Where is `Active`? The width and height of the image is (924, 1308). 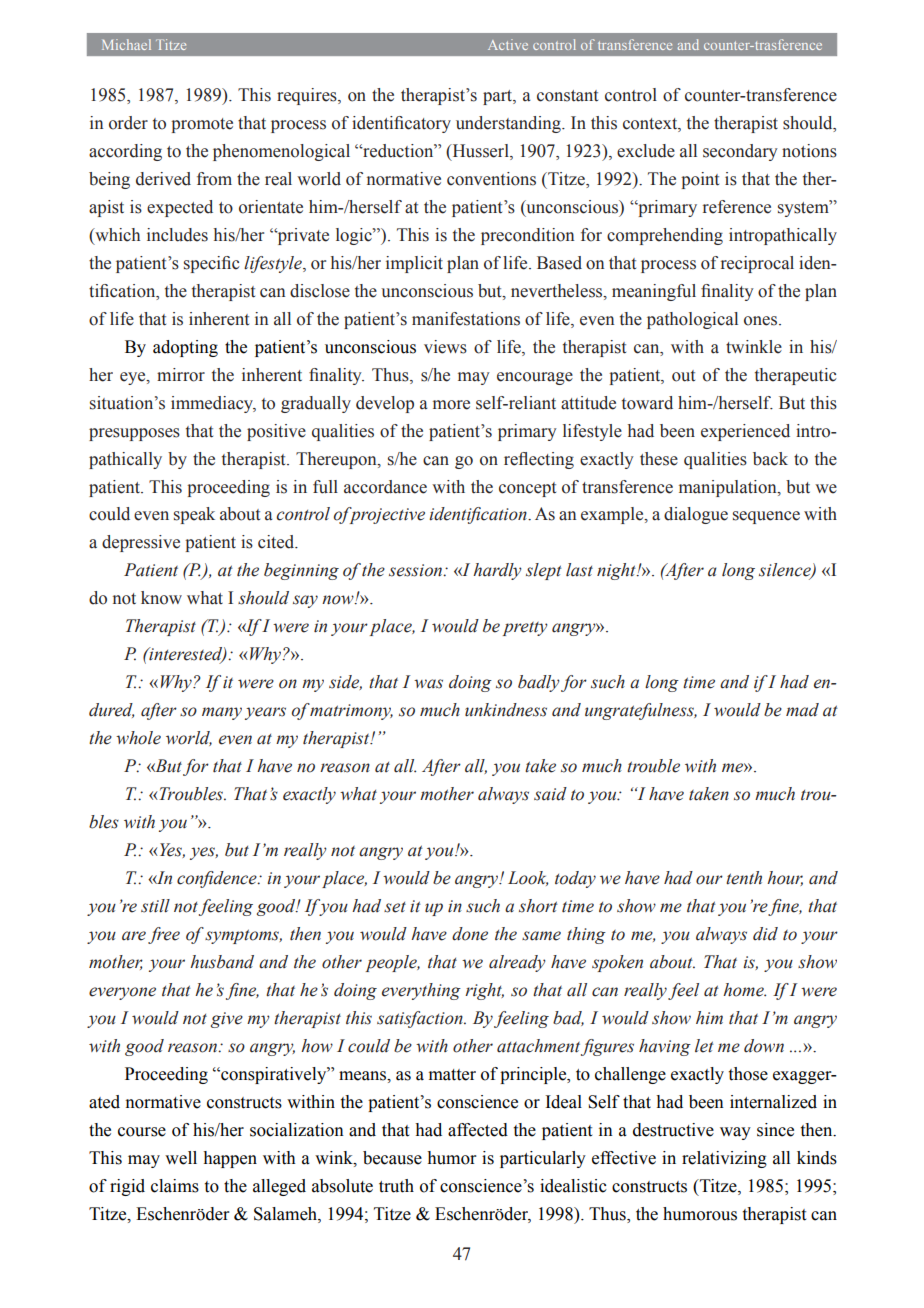 Active is located at coordinates (508, 44).
